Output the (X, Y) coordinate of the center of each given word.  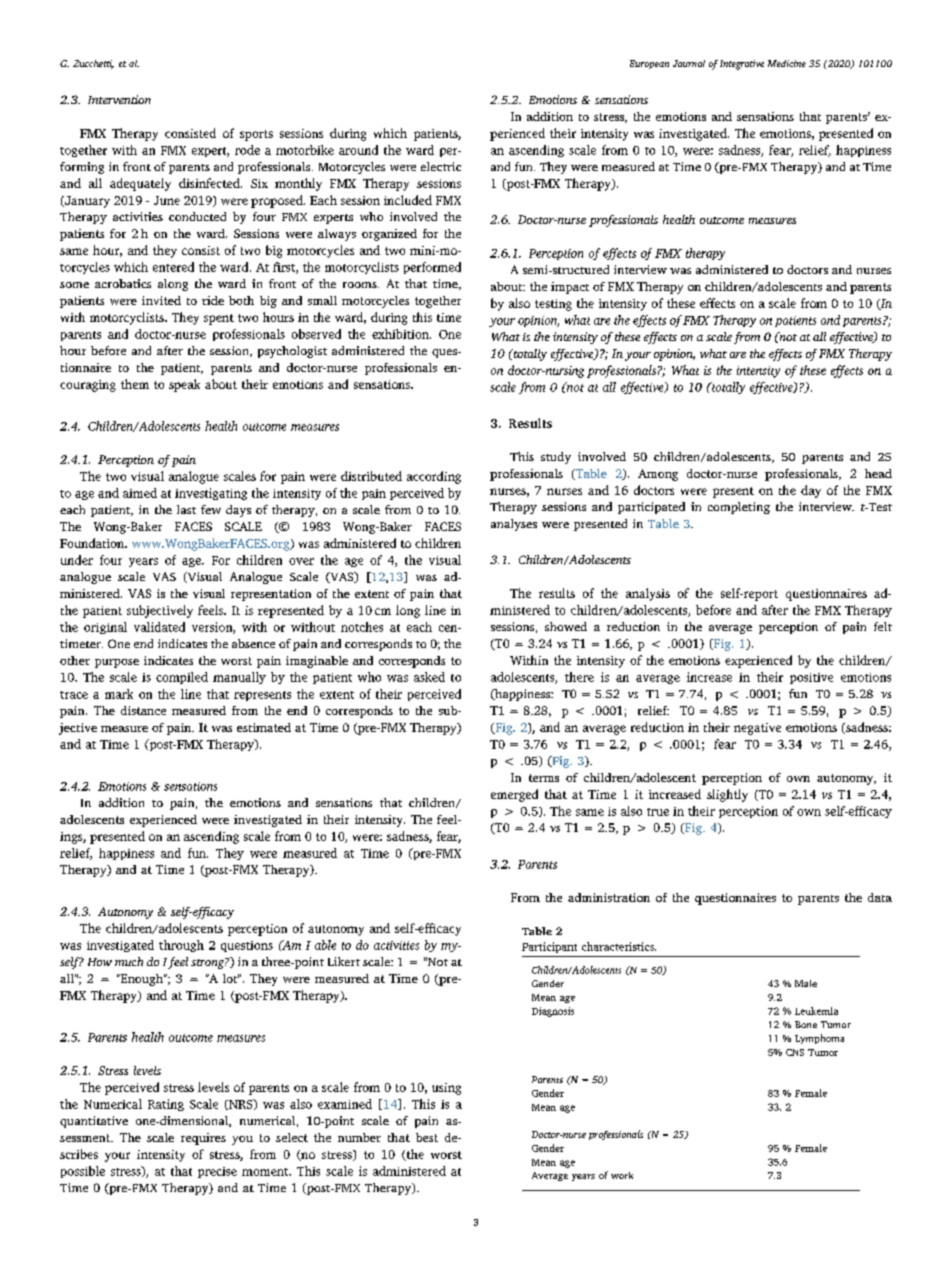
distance (143, 710)
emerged (514, 795)
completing (739, 508)
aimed (140, 493)
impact (570, 288)
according (434, 477)
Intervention (119, 99)
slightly (727, 795)
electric (441, 166)
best (427, 1137)
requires (203, 1139)
